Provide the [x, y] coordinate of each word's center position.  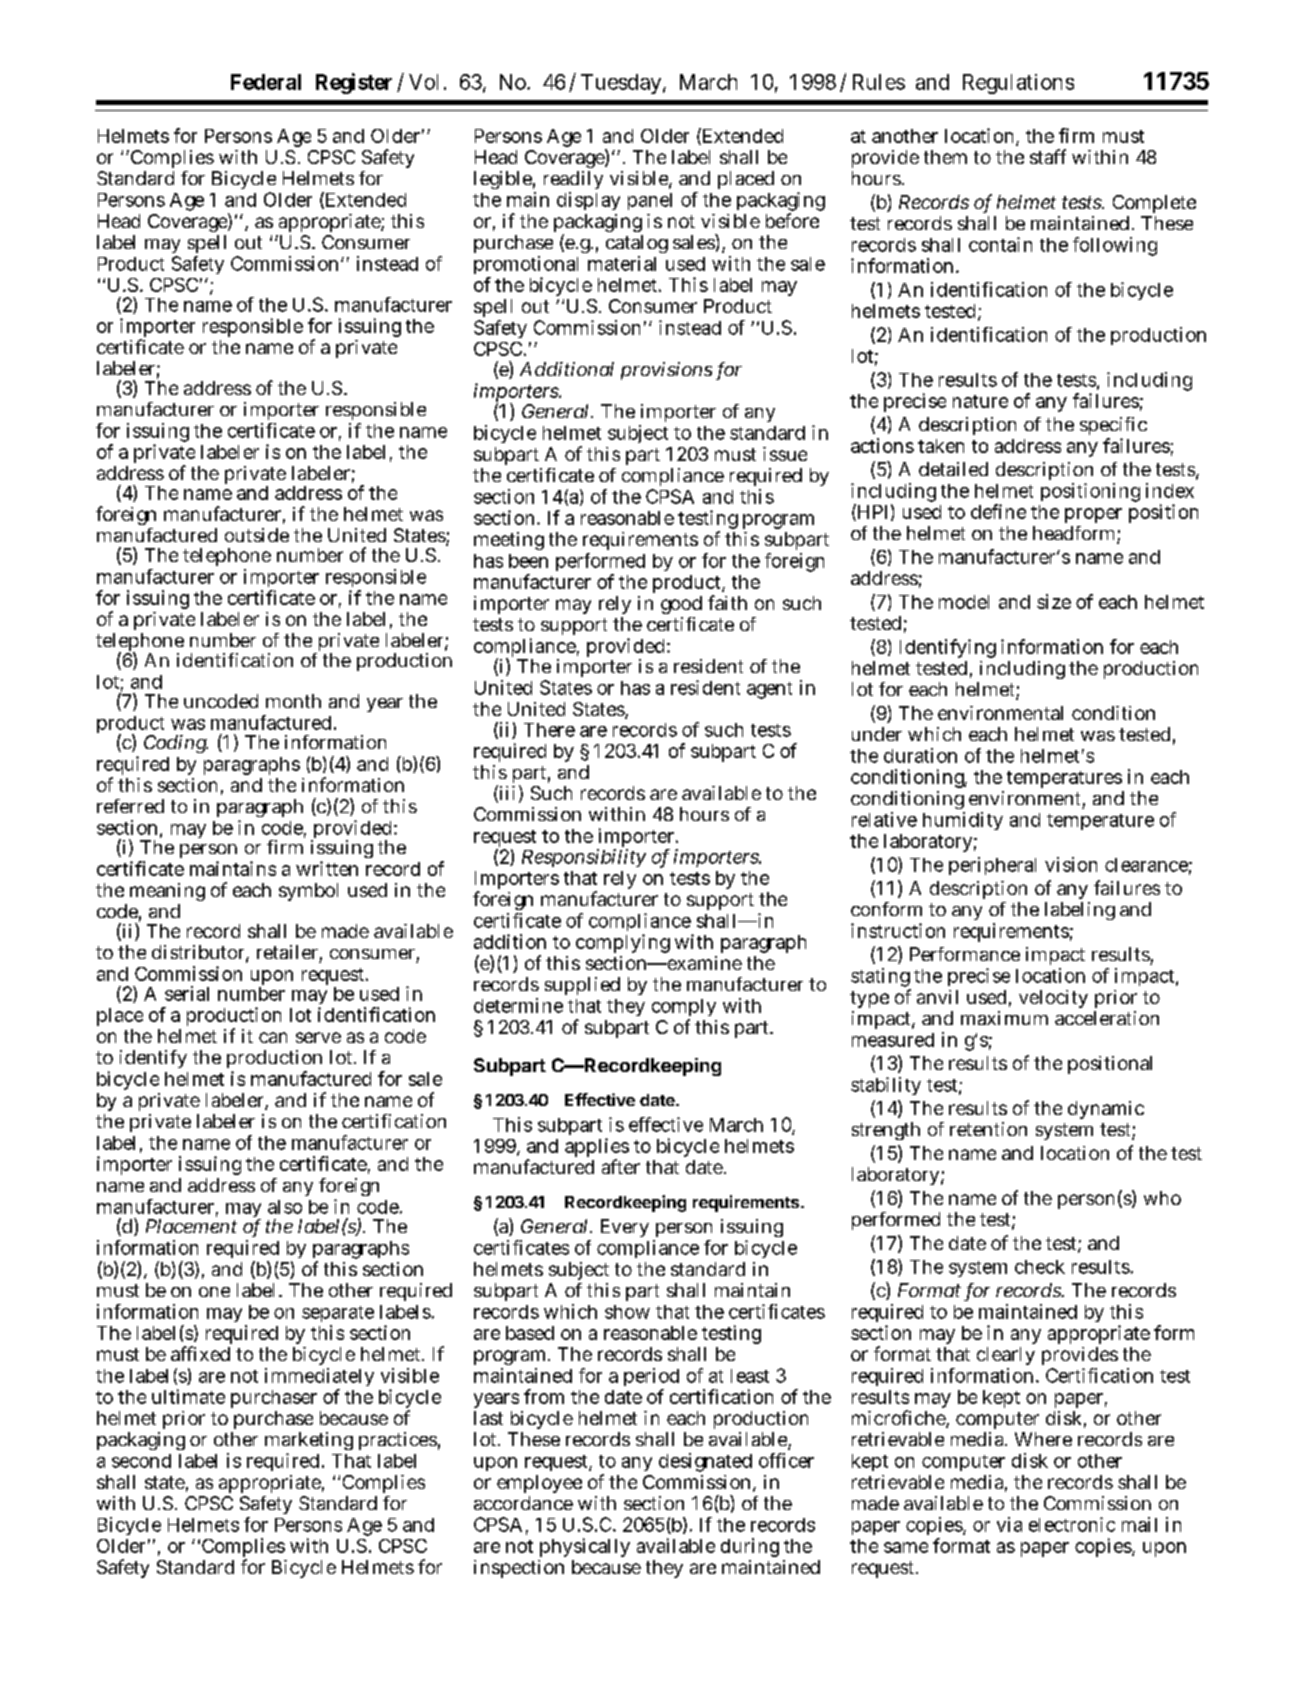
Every [625, 1228]
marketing [309, 1443]
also [285, 1207]
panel [650, 201]
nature [980, 401]
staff [1048, 156]
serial [187, 993]
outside [257, 535]
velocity [1053, 999]
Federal [266, 82]
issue [785, 454]
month [293, 701]
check [1040, 1267]
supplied [582, 986]
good [681, 605]
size [1054, 601]
